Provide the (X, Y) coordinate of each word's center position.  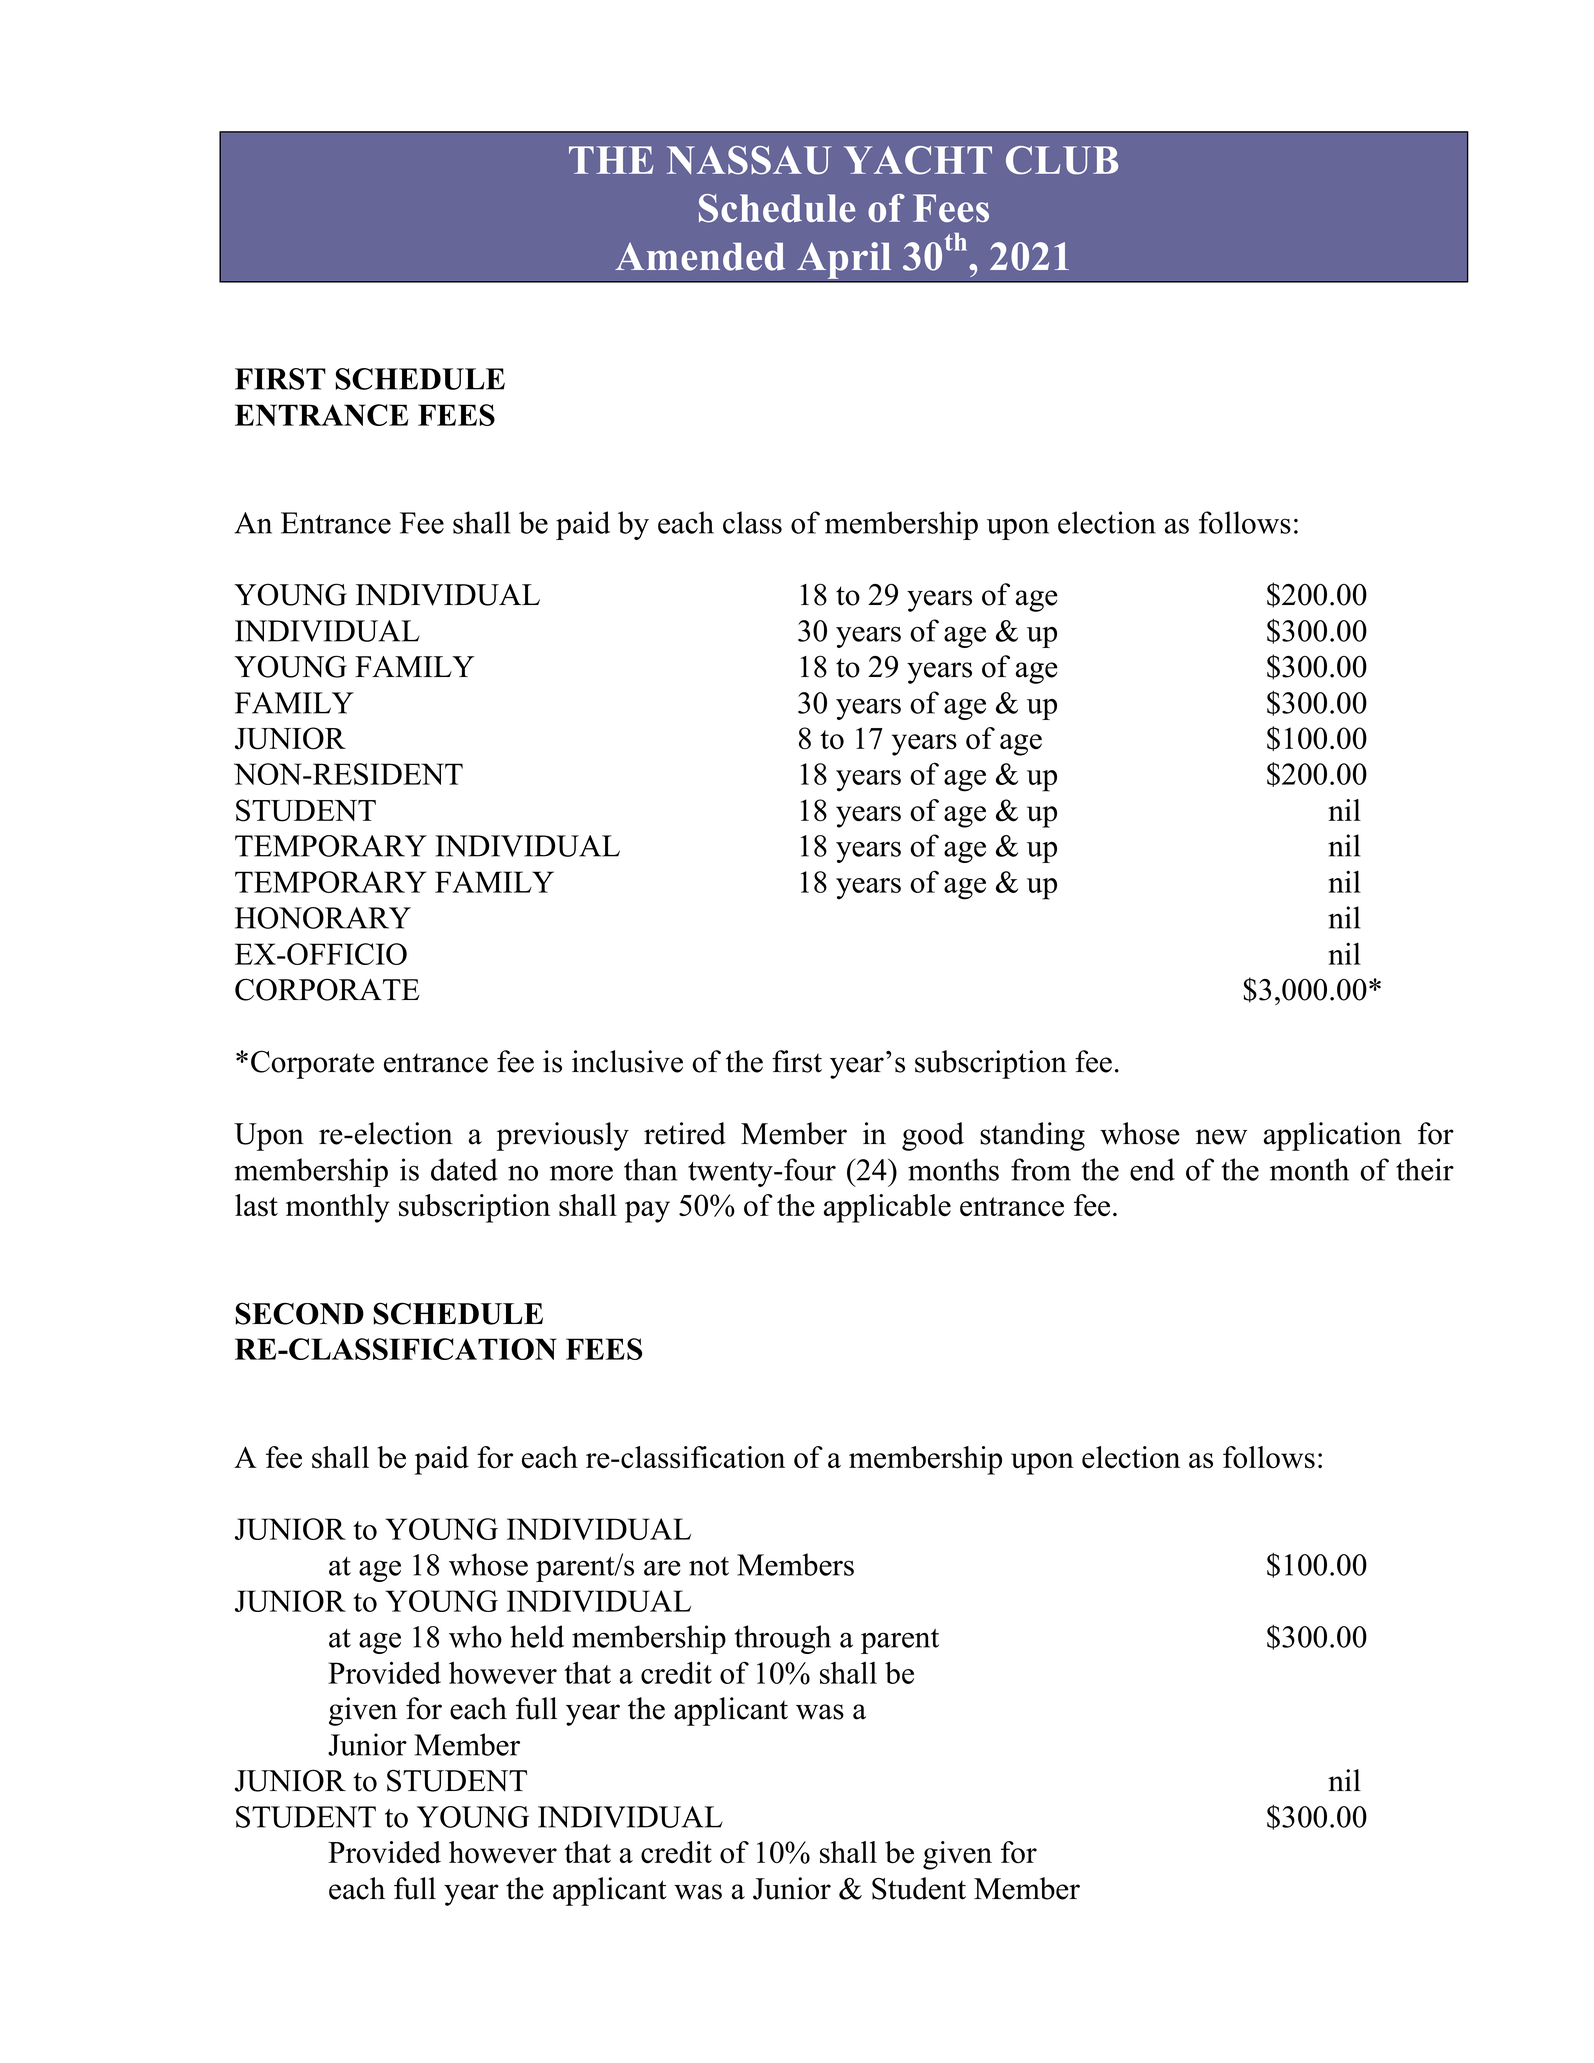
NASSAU (749, 160)
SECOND (299, 1313)
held (537, 1636)
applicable (887, 1208)
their (1425, 1169)
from (1041, 1169)
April (844, 260)
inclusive (627, 1061)
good (933, 1136)
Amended (700, 256)
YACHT (918, 160)
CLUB (1062, 160)
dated (464, 1169)
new (1221, 1137)
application (1333, 1136)
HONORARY (323, 918)
